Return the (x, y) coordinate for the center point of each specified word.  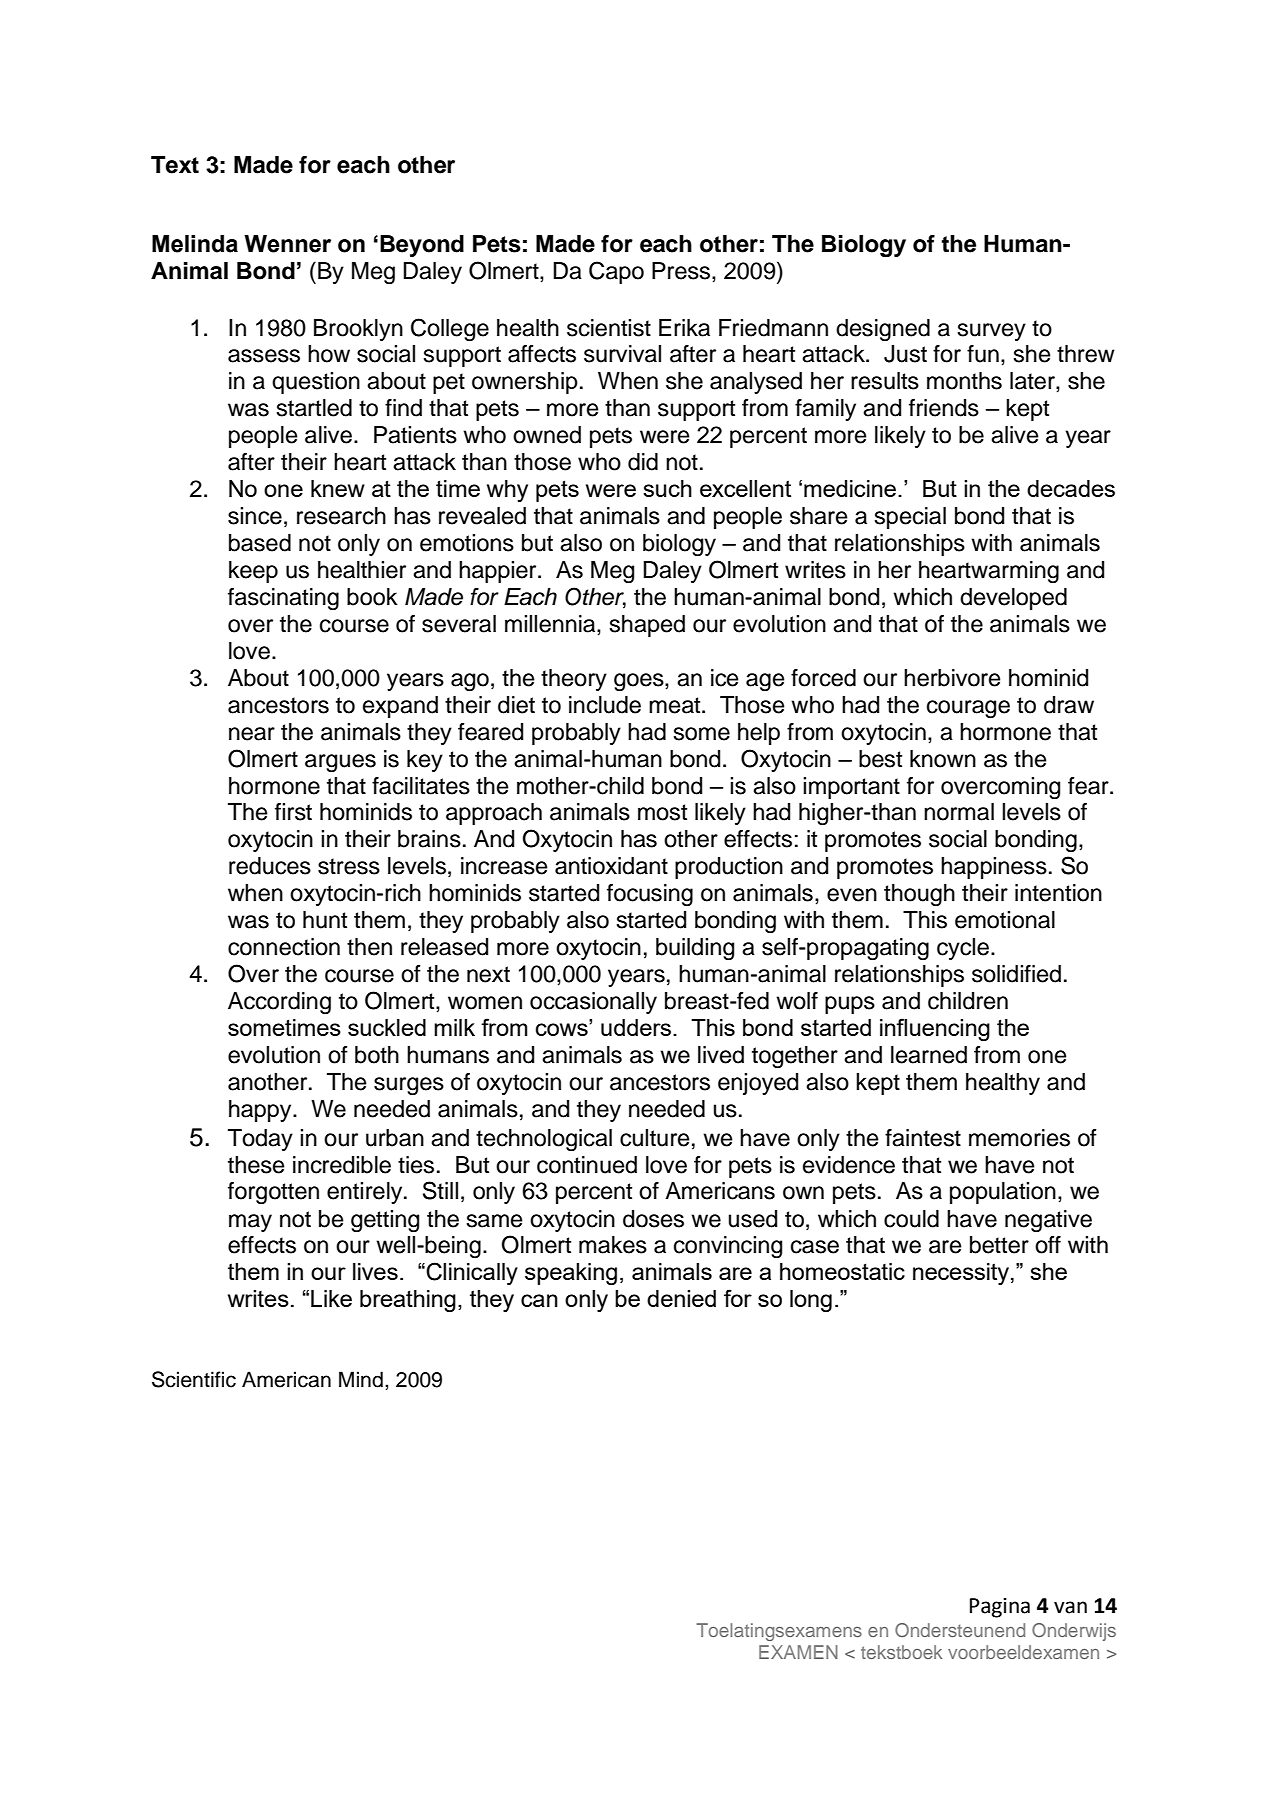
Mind (361, 1379)
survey (991, 332)
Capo (616, 272)
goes (640, 682)
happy (261, 1111)
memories (1019, 1138)
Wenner (287, 244)
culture (654, 1138)
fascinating (283, 599)
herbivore (952, 678)
